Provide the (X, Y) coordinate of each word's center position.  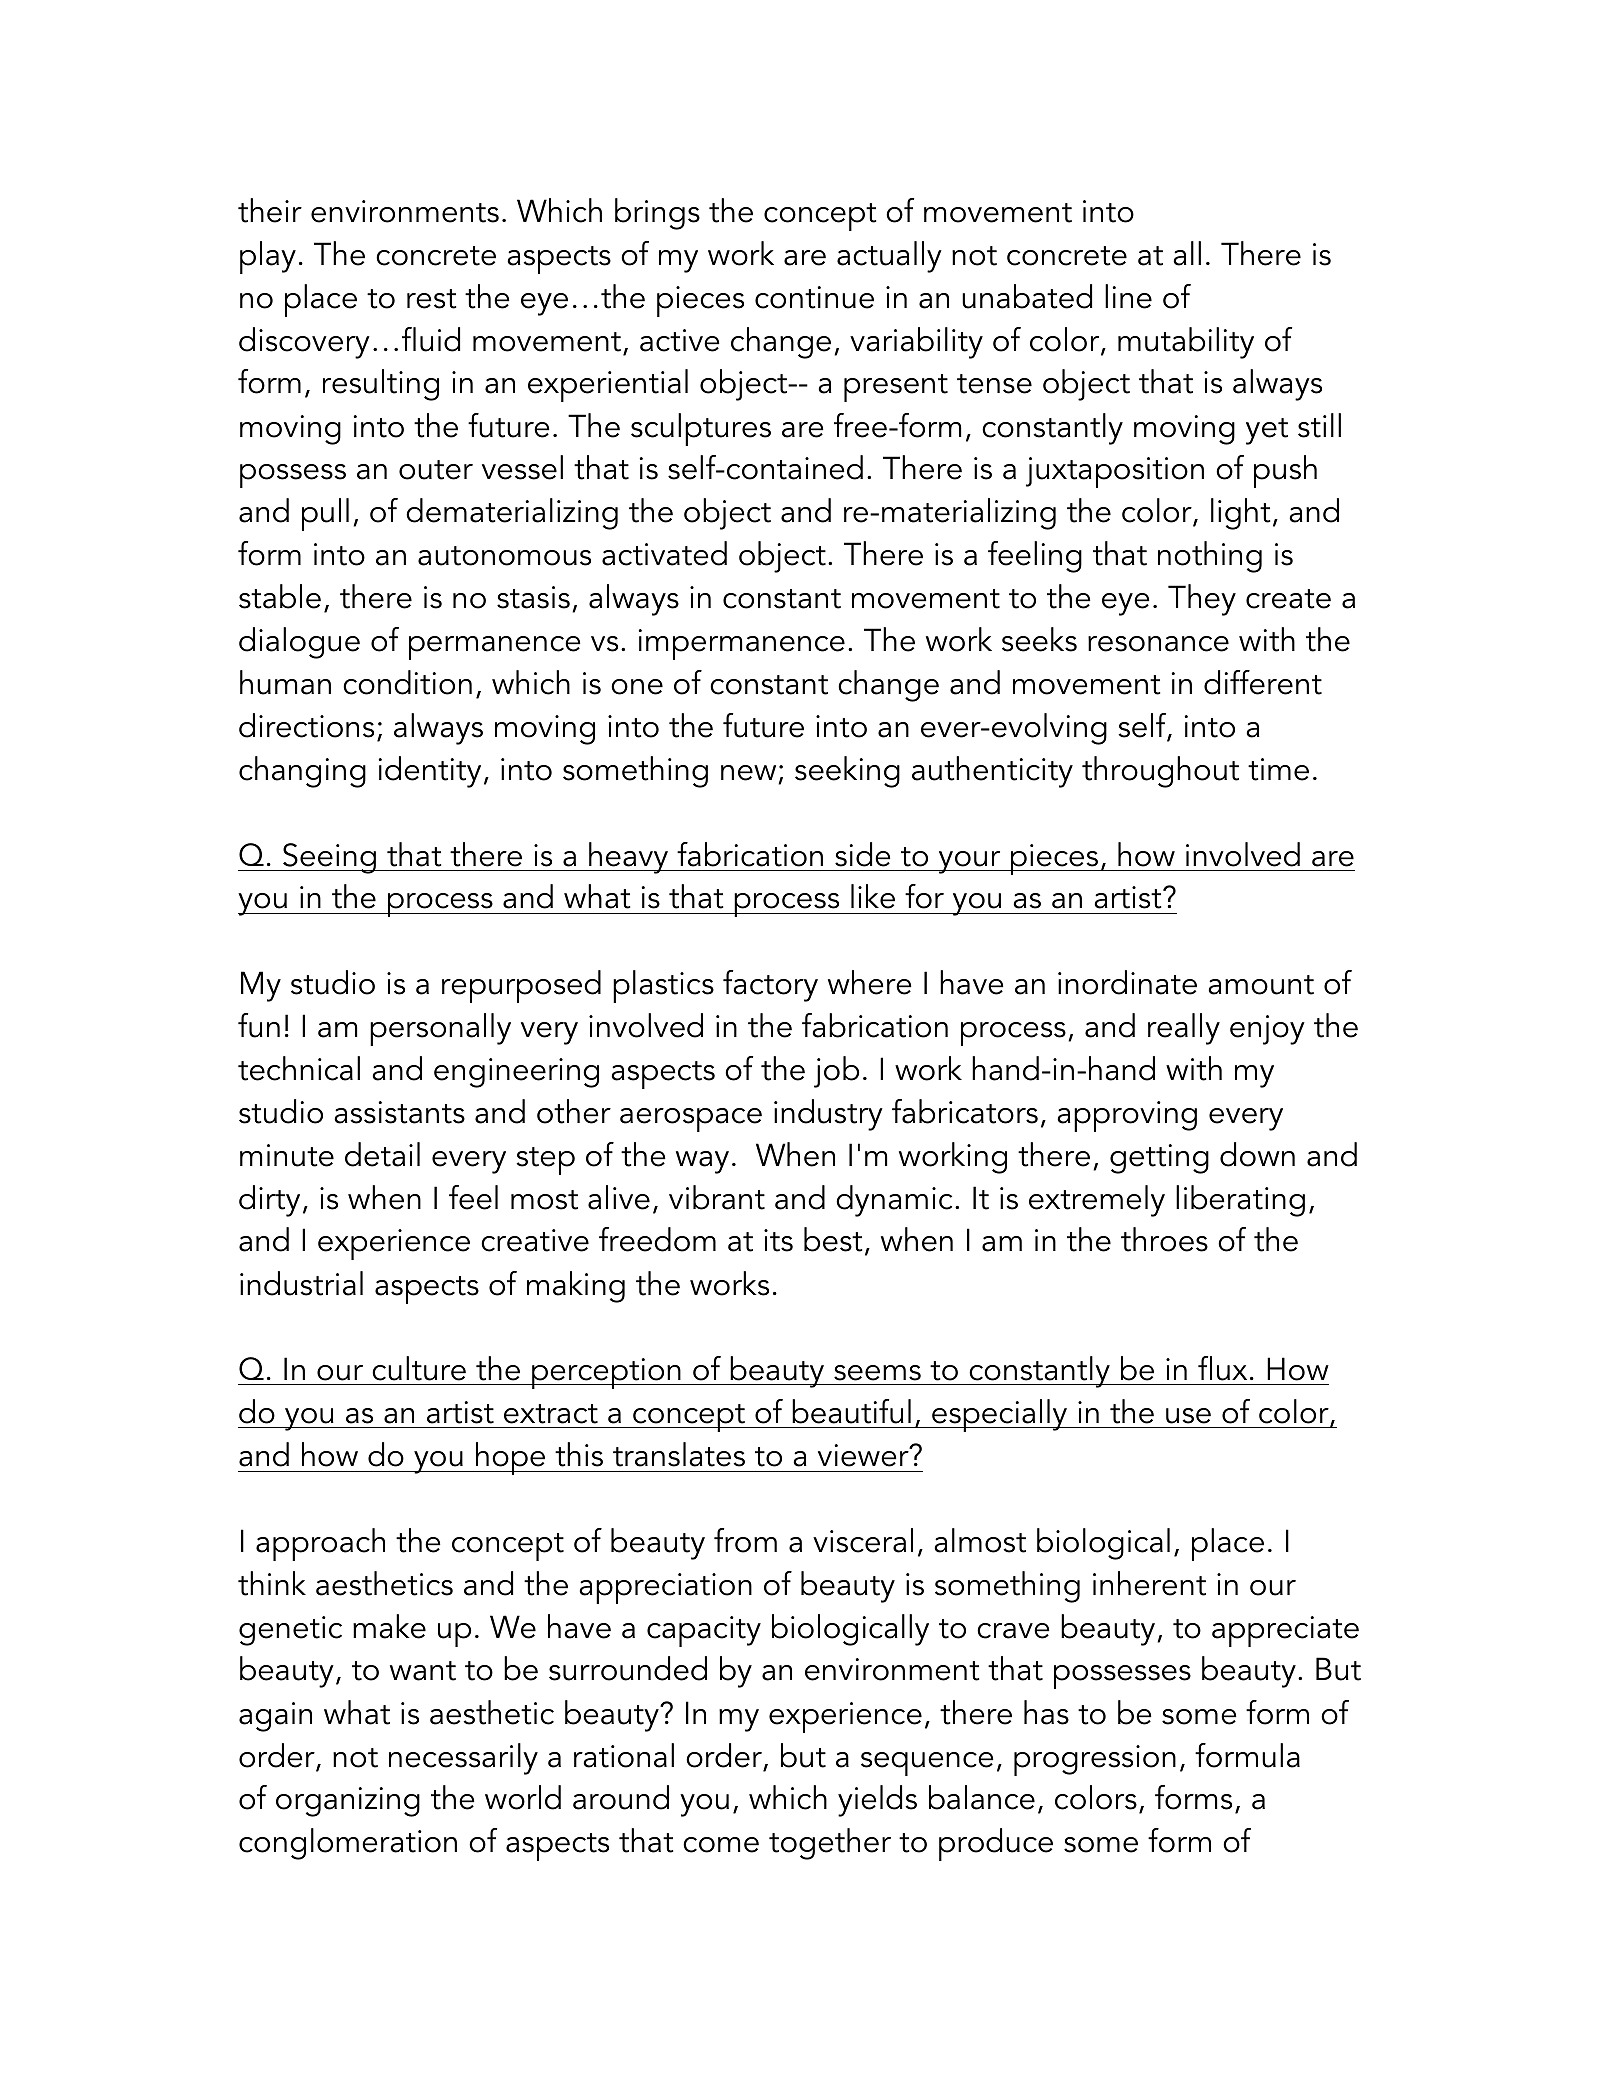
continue (814, 297)
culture (419, 1368)
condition (407, 682)
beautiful (851, 1411)
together (830, 1844)
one (637, 687)
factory (770, 986)
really (1184, 1029)
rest (431, 299)
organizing (348, 1802)
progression (1095, 1760)
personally (440, 1029)
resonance (1158, 644)
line (1128, 296)
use (1188, 1416)
